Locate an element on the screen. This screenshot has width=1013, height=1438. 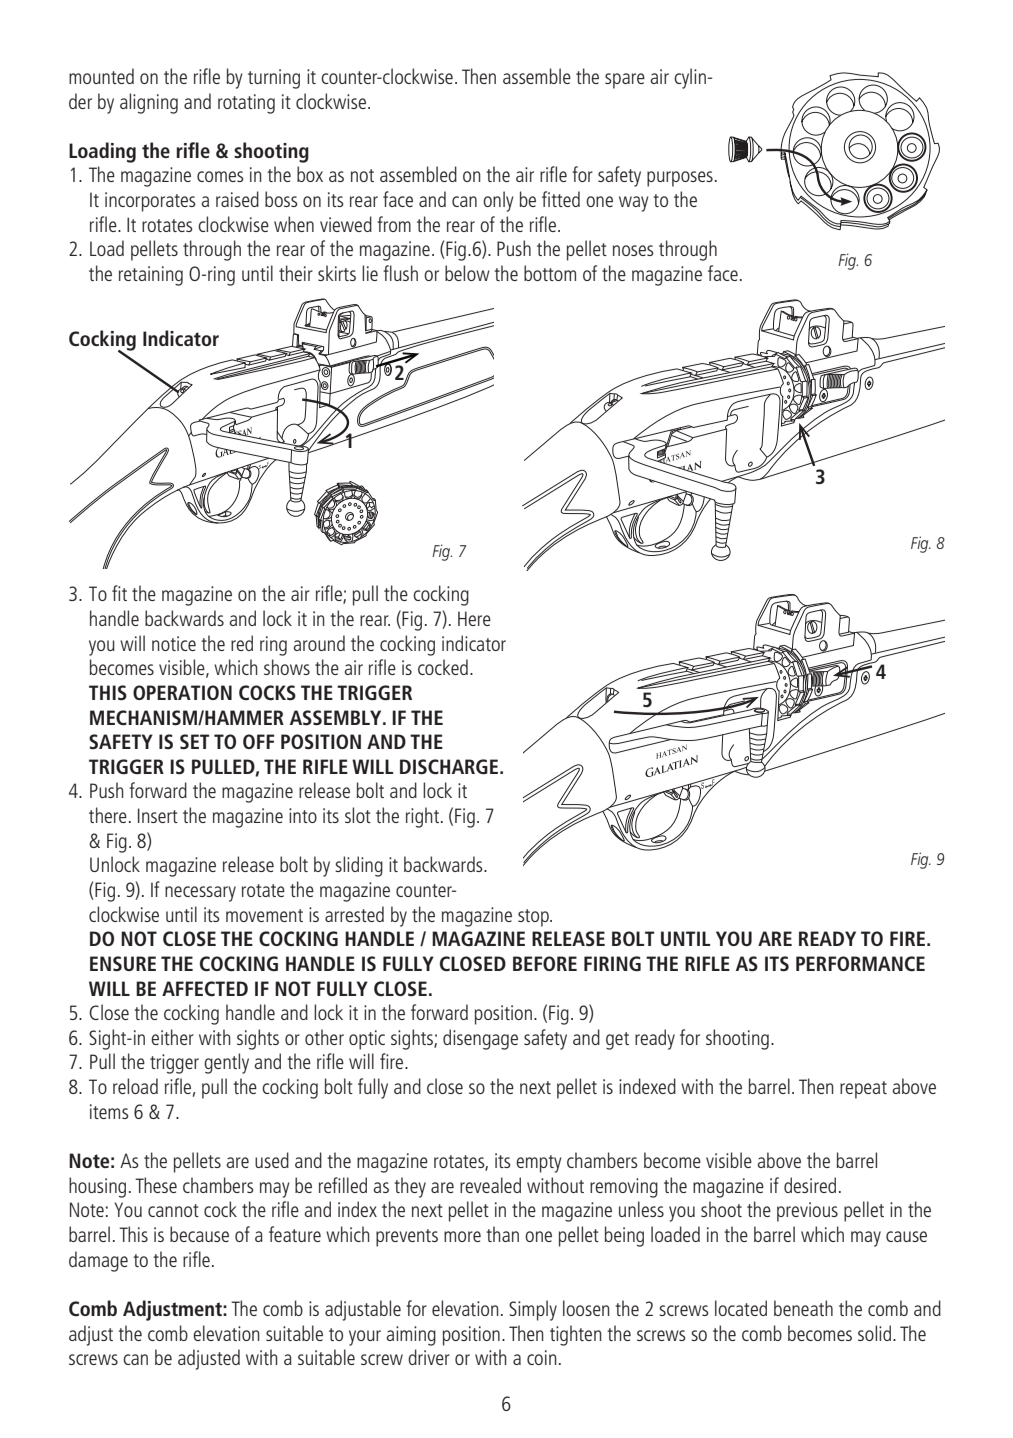
aligning is located at coordinates (149, 103).
